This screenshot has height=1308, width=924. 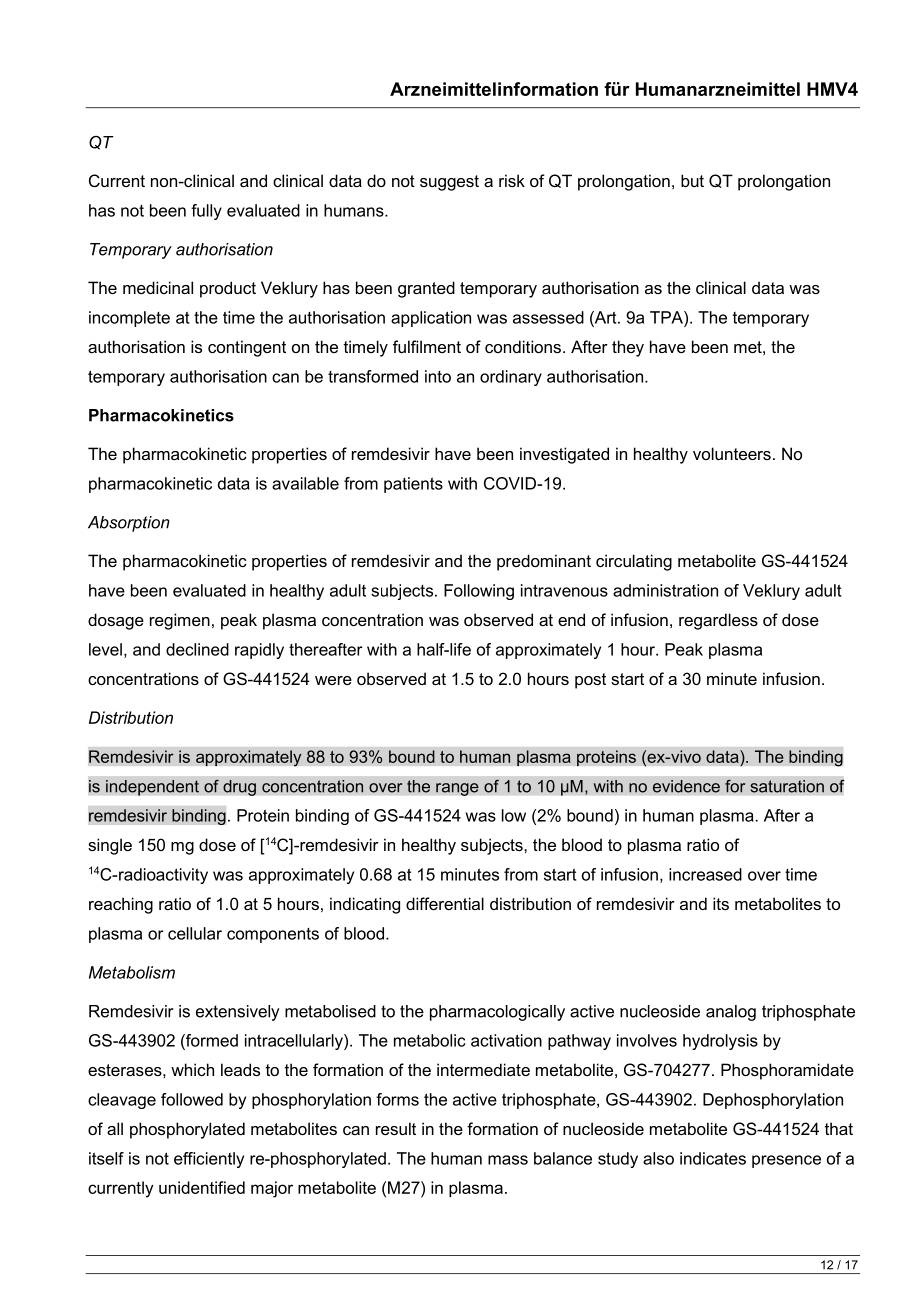 I want to click on suggest, so click(x=449, y=183).
